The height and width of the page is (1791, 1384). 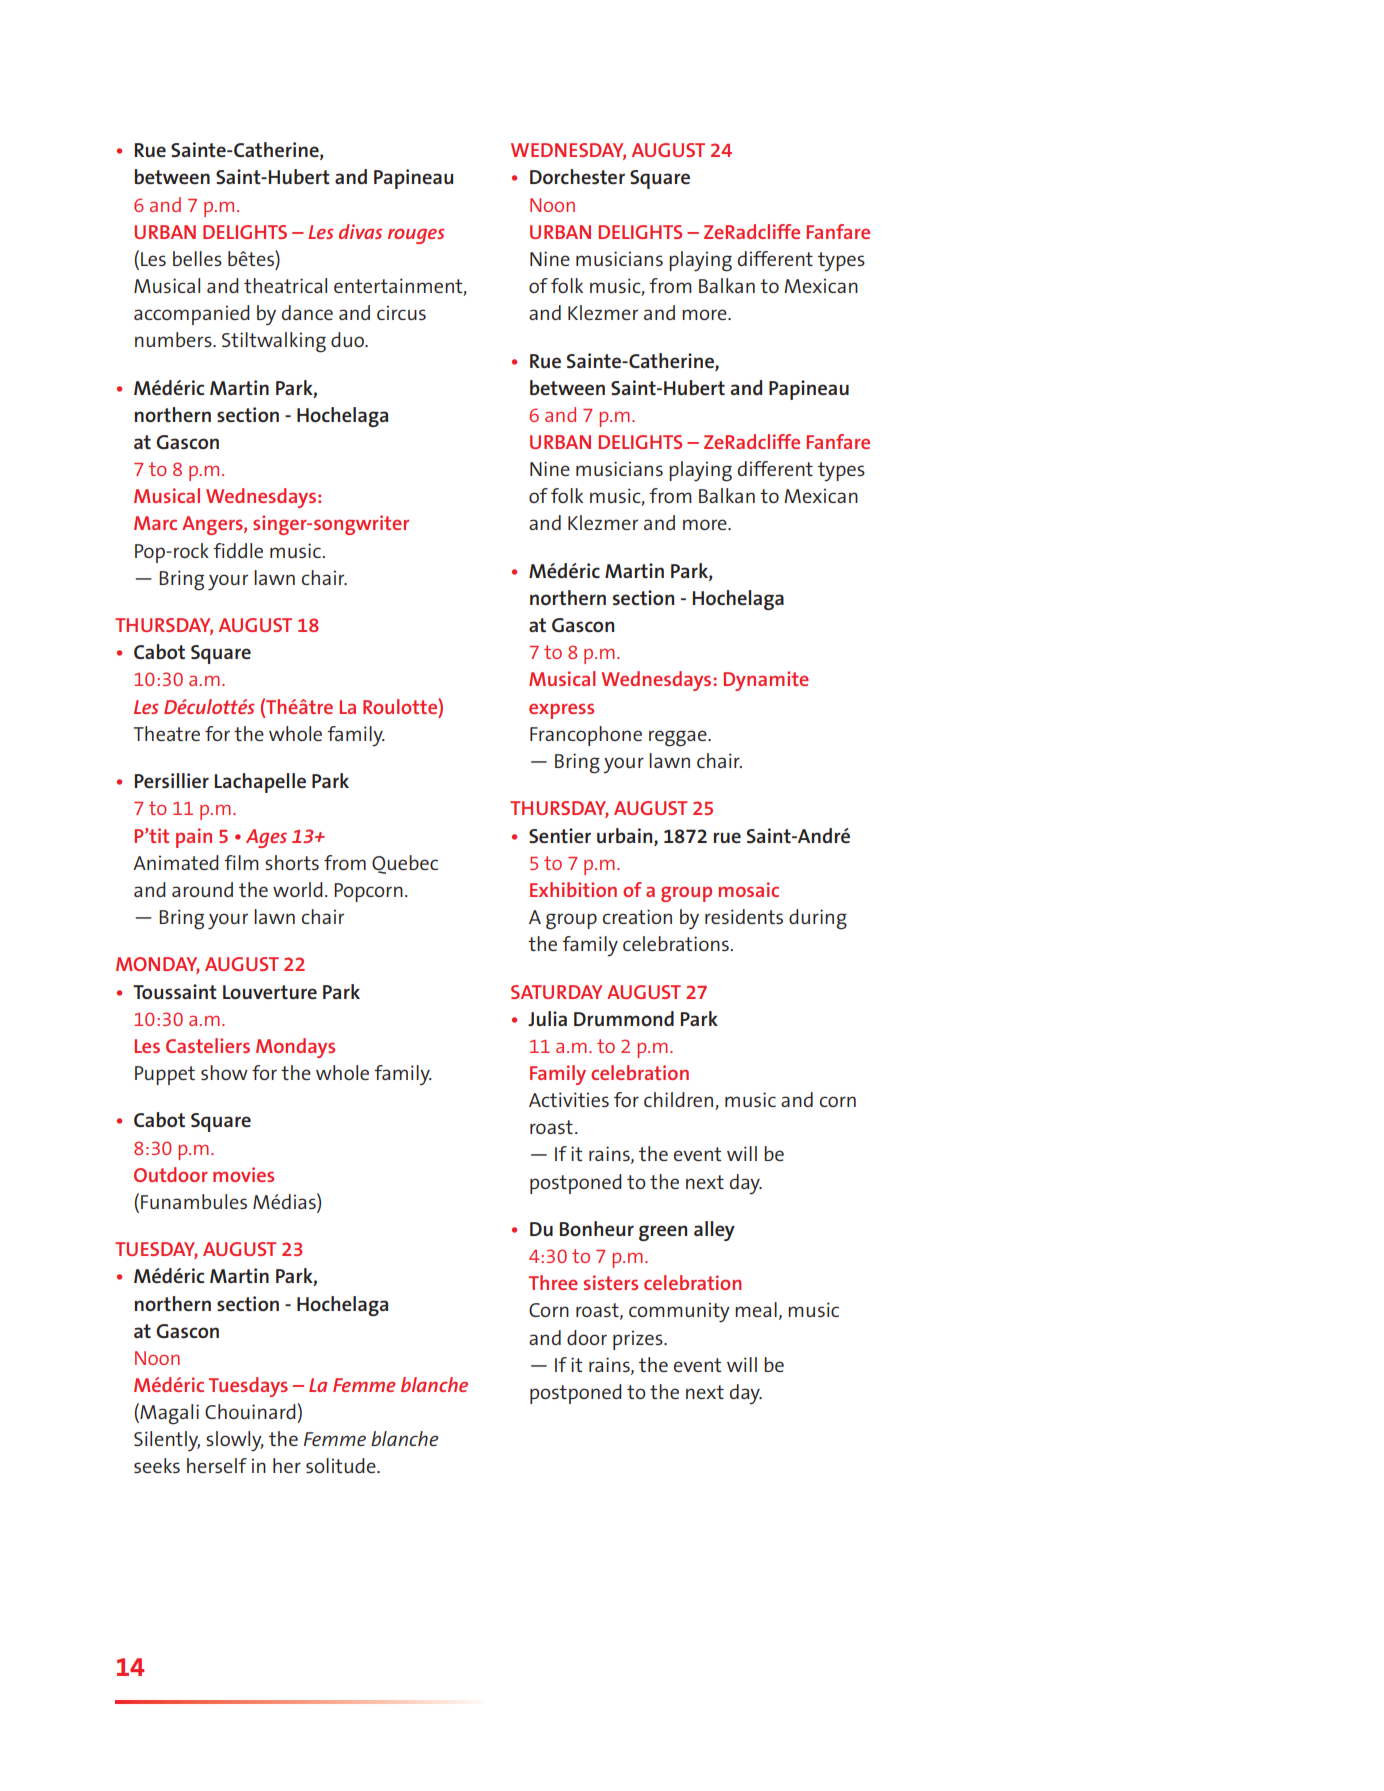 I want to click on belles, so click(x=197, y=258).
